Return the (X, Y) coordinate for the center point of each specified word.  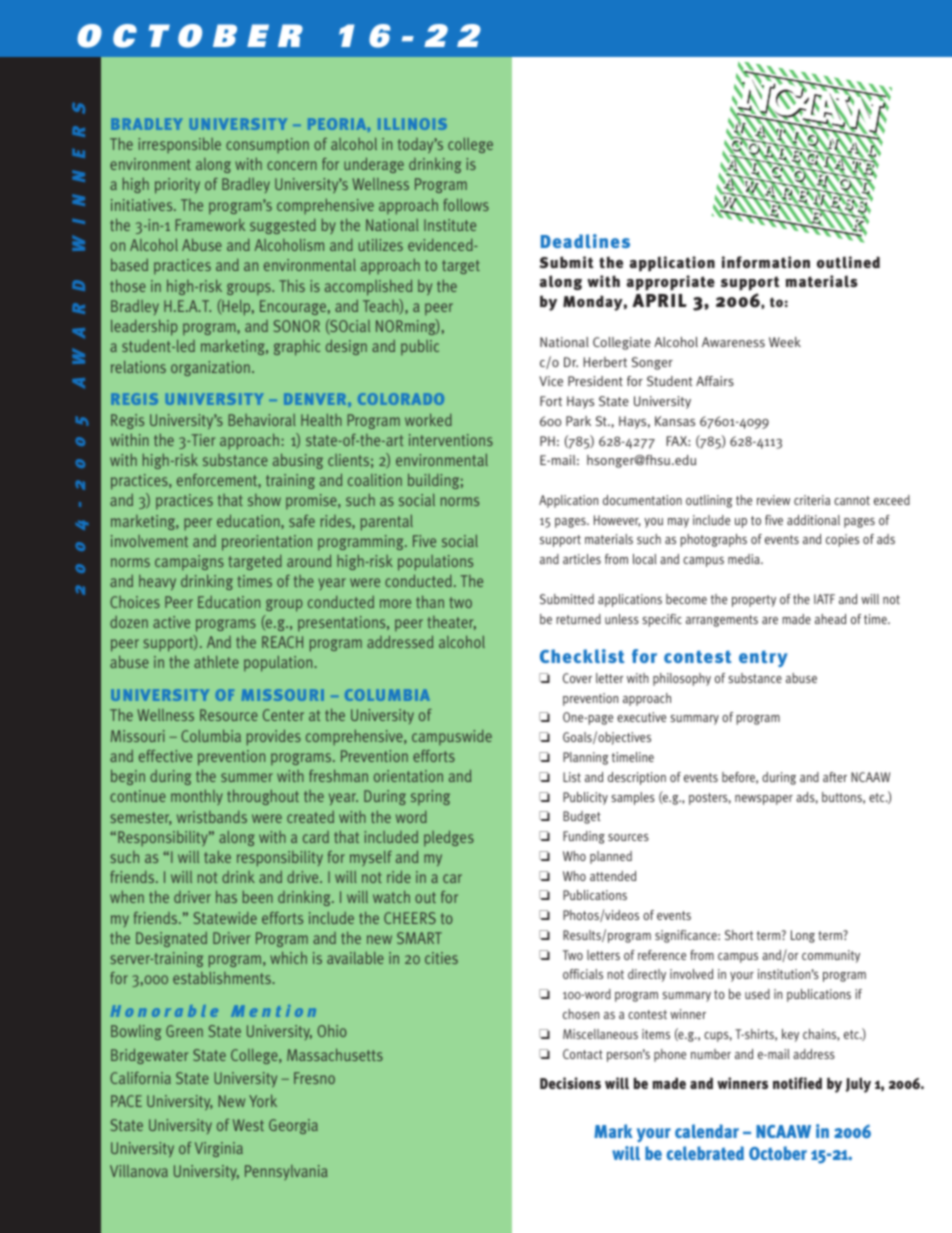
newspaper (764, 800)
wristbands (212, 816)
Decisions (570, 1083)
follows (466, 205)
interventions (451, 440)
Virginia (219, 1149)
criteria (812, 500)
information (766, 262)
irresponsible (179, 145)
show (264, 500)
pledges (449, 838)
